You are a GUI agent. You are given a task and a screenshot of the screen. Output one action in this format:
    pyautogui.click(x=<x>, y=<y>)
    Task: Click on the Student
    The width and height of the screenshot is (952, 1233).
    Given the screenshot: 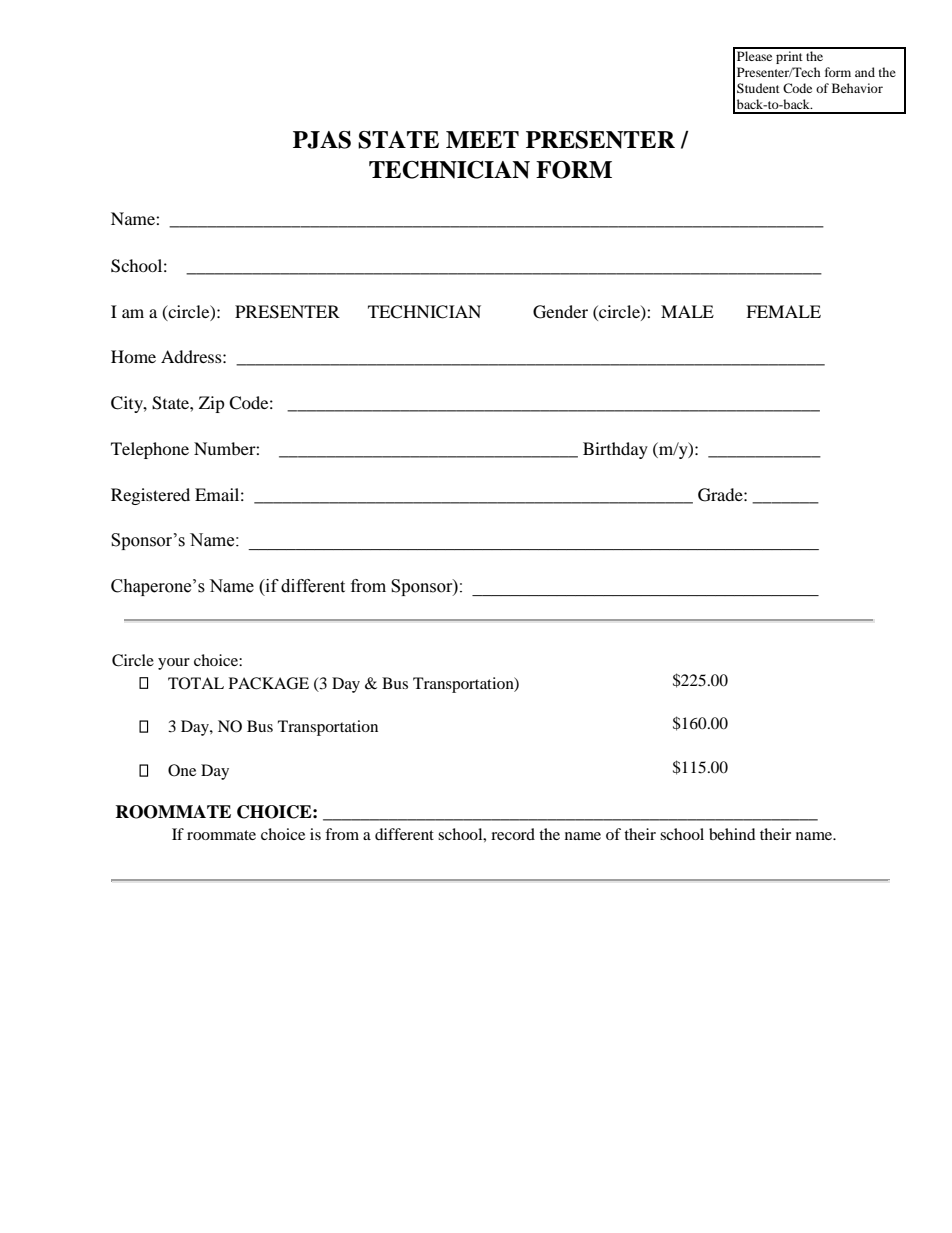 What is the action you would take?
    pyautogui.click(x=758, y=88)
